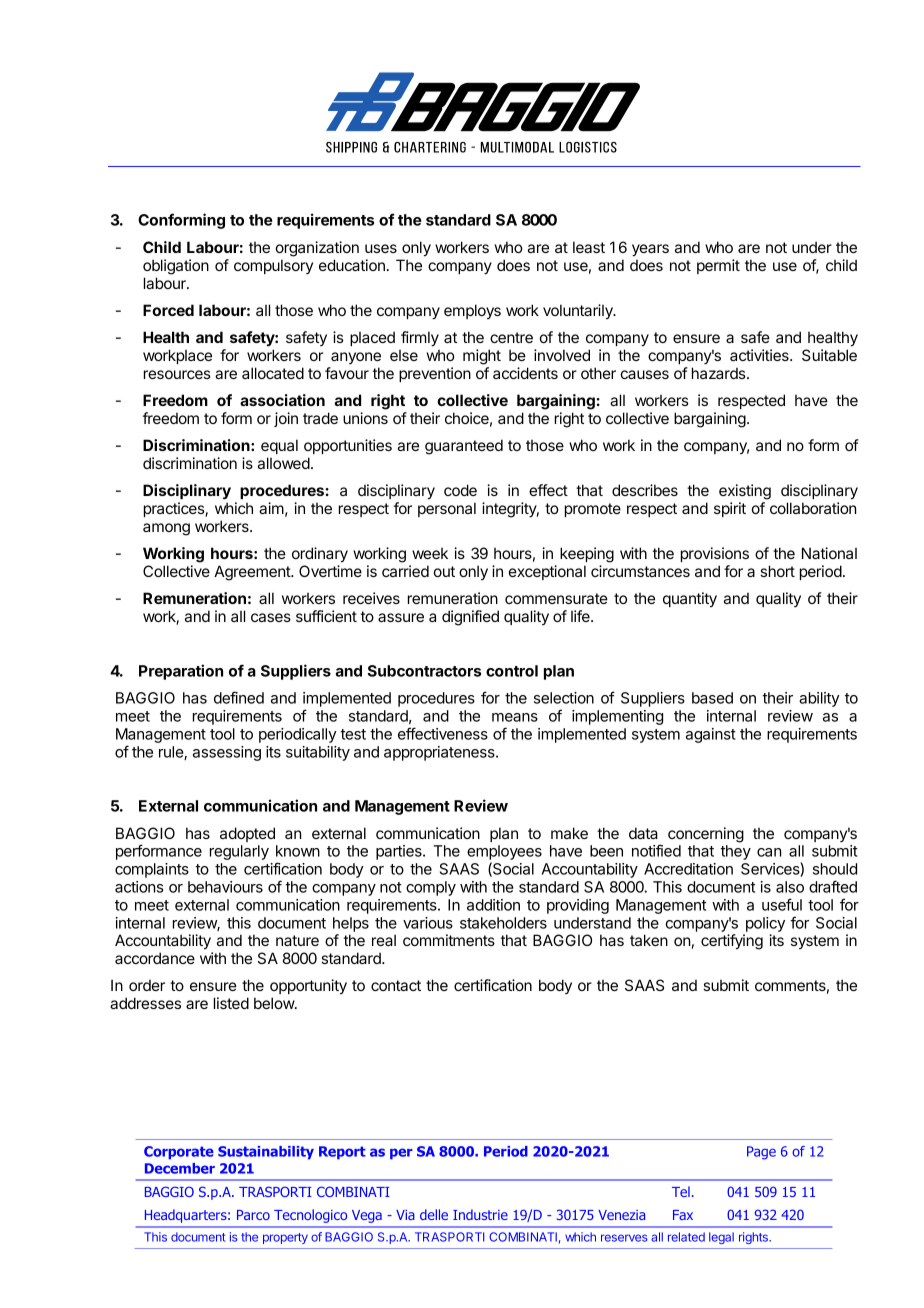 The height and width of the screenshot is (1308, 924). What do you see at coordinates (472, 311) in the screenshot?
I see `employs` at bounding box center [472, 311].
